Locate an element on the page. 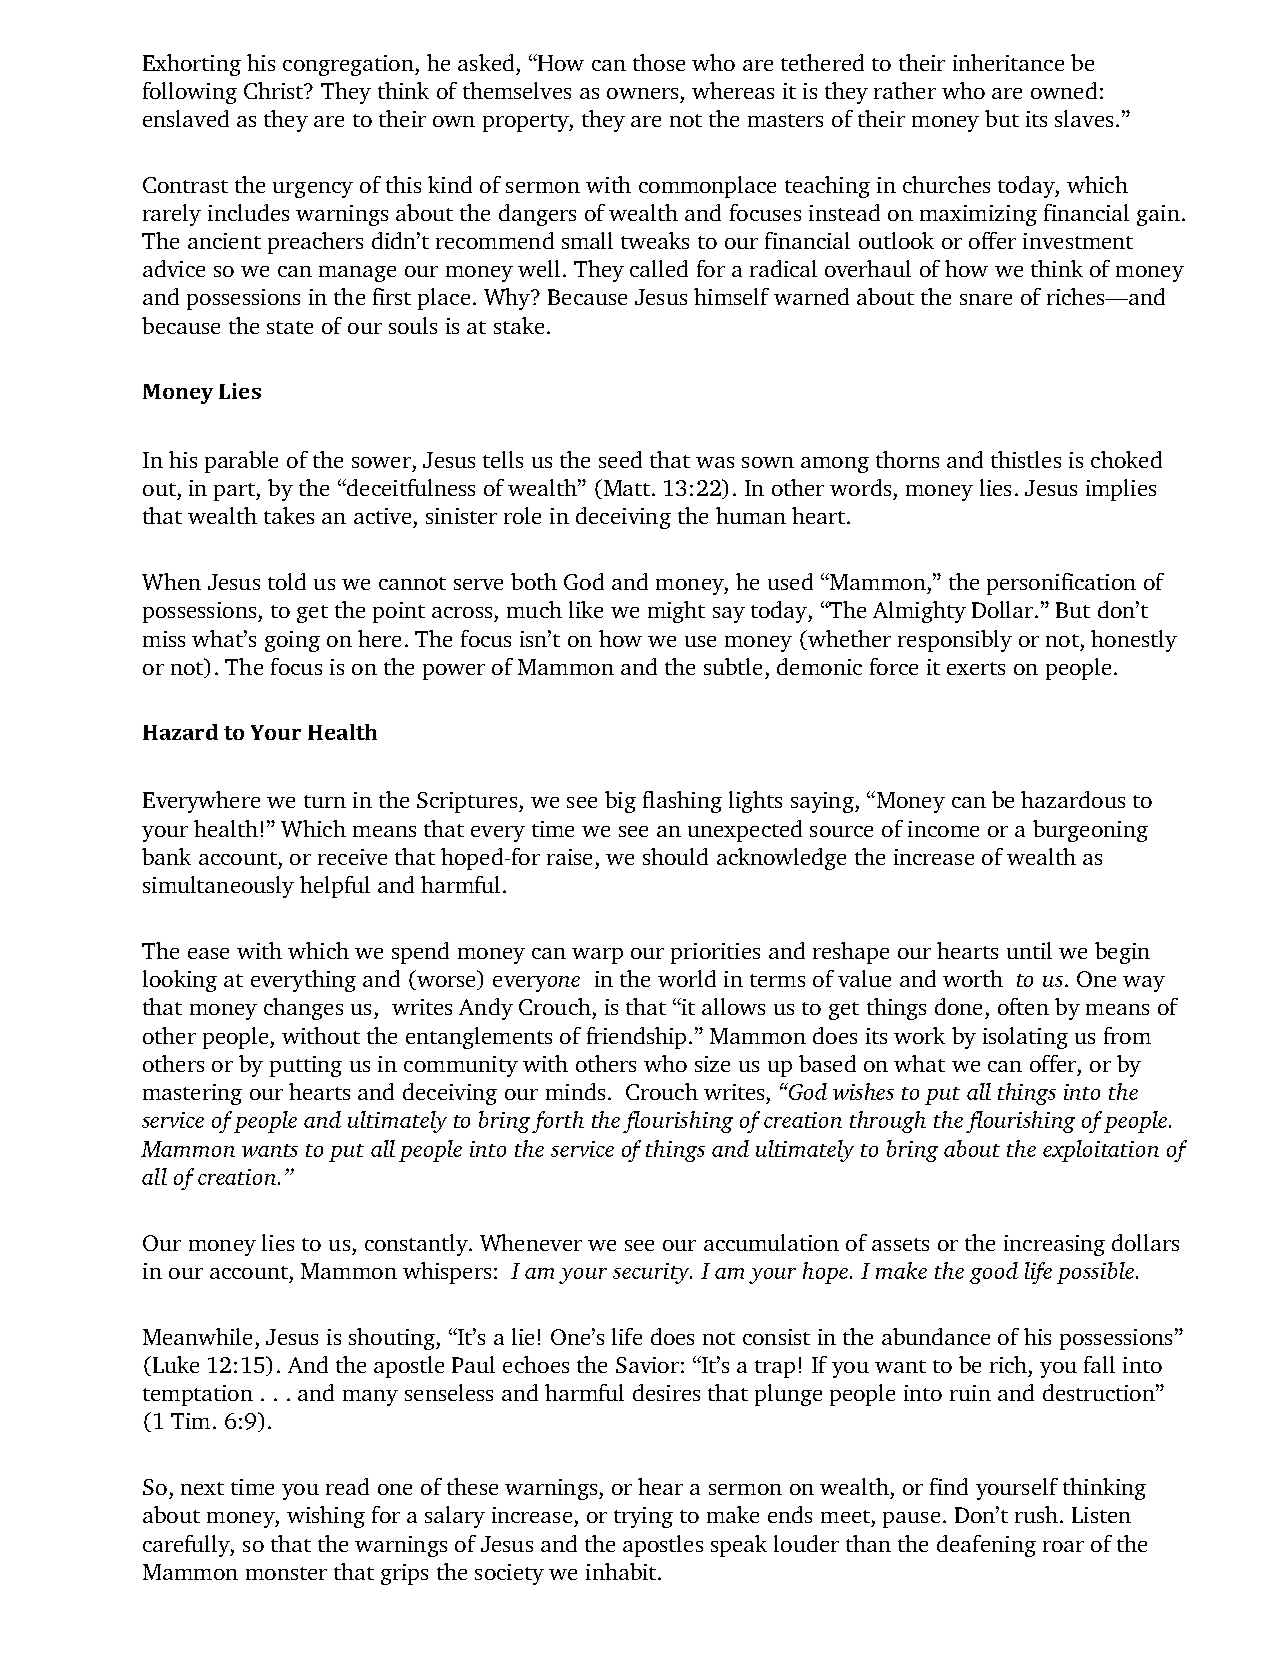 This image has height=1663, width=1285. burgeoning is located at coordinates (1090, 831).
